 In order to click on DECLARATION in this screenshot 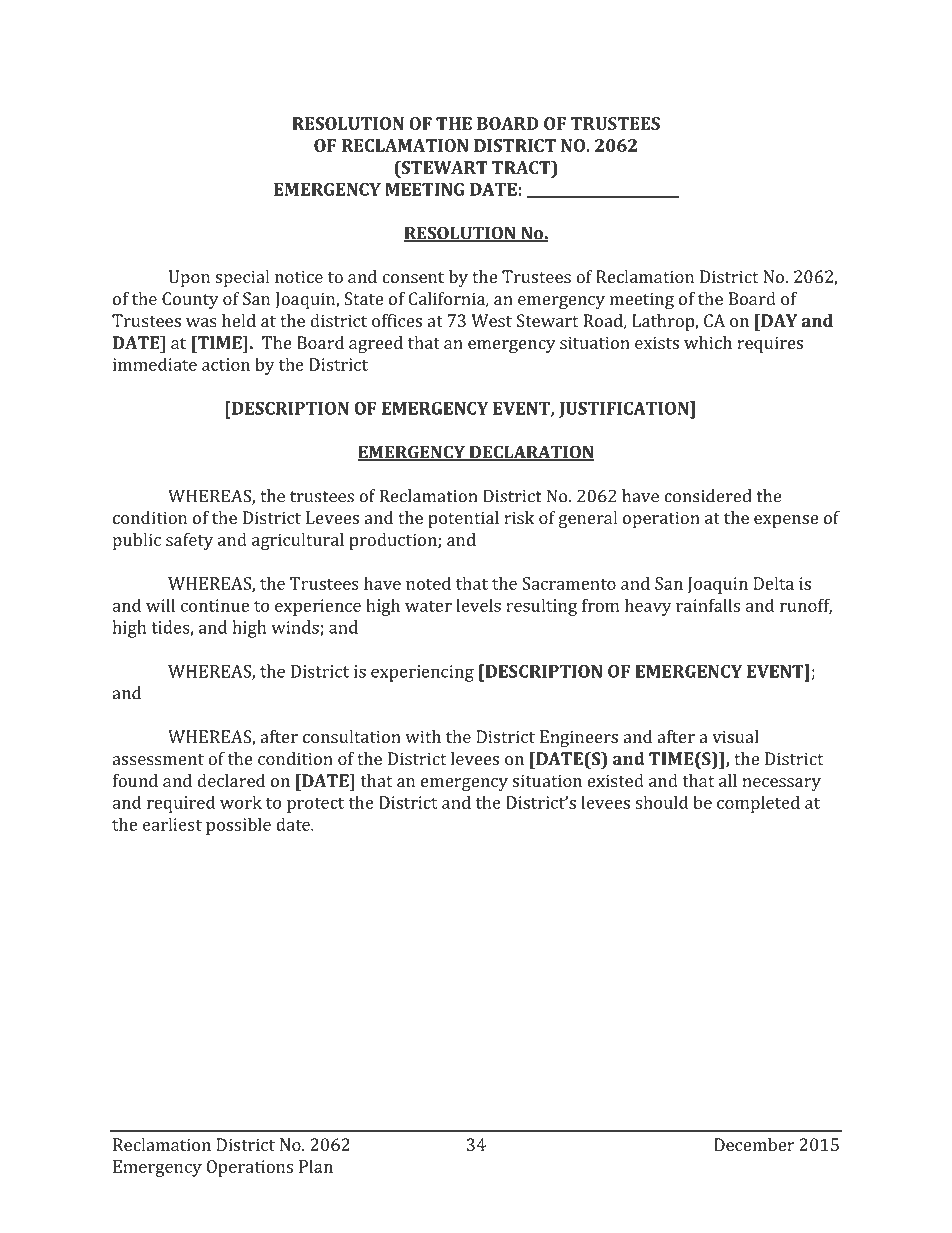, I will do `click(531, 453)`.
